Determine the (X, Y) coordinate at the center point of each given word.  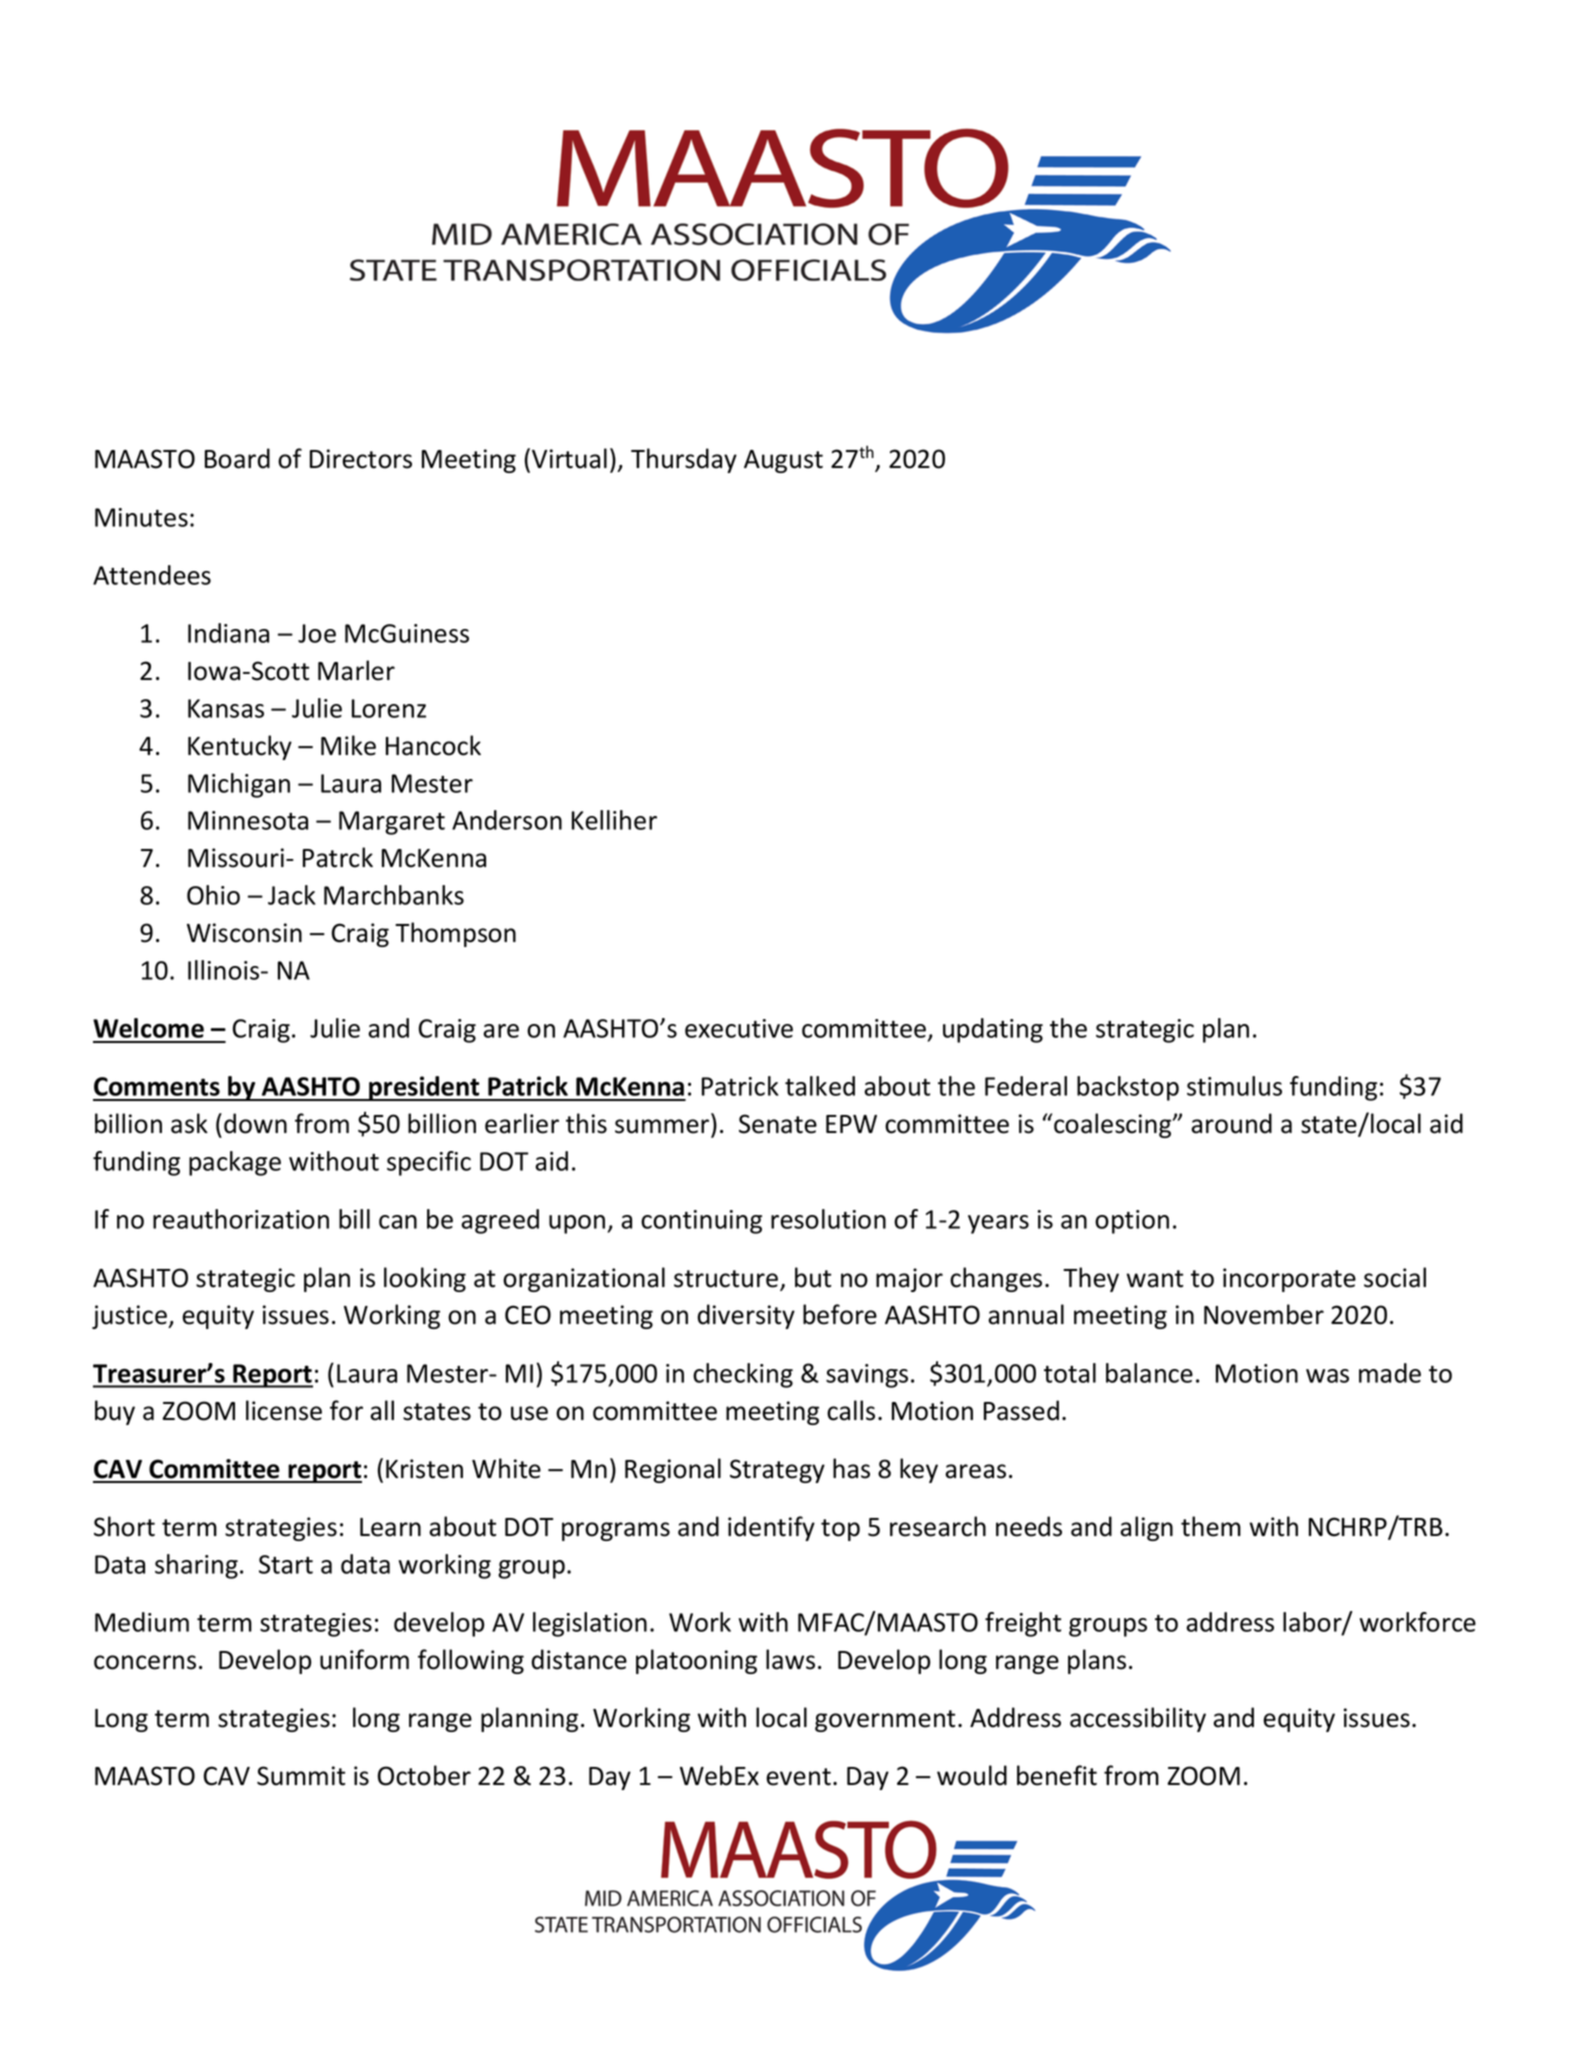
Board (237, 458)
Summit (301, 1776)
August (783, 461)
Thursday (684, 460)
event (798, 1777)
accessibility (1138, 1719)
